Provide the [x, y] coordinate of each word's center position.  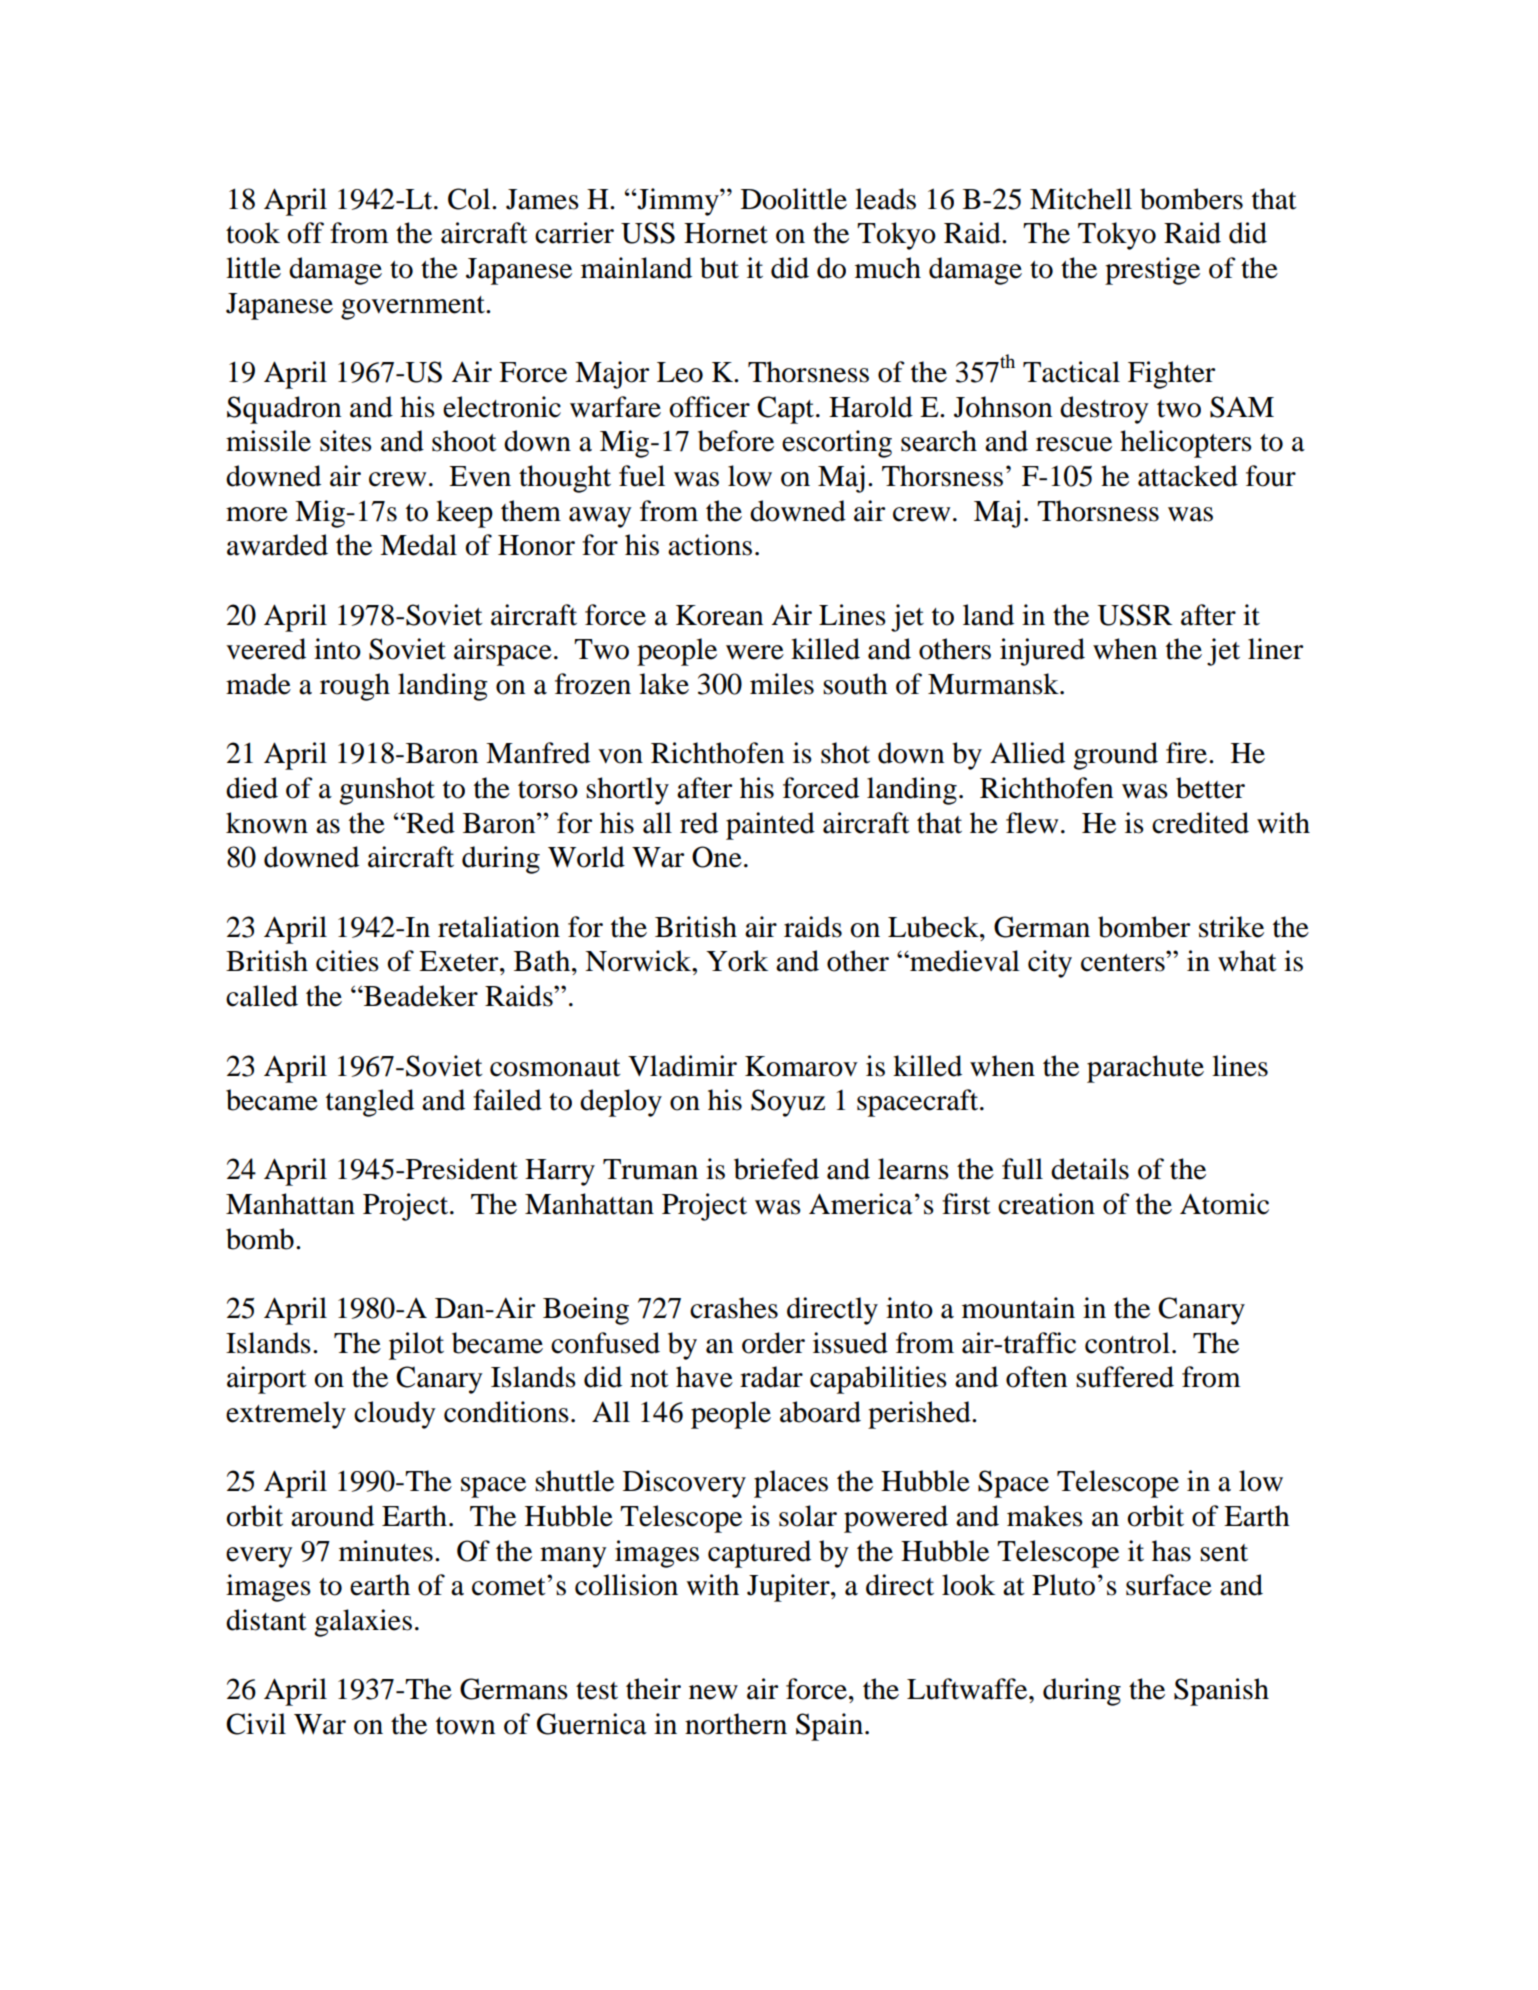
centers [1124, 962]
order [773, 1343]
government [414, 308]
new [713, 1692]
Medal [418, 545]
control [1127, 1343]
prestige [1152, 271]
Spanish [1221, 1692]
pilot [416, 1346]
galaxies [363, 1623]
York [737, 961]
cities [347, 961]
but [719, 268]
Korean [719, 615]
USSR [1134, 615]
